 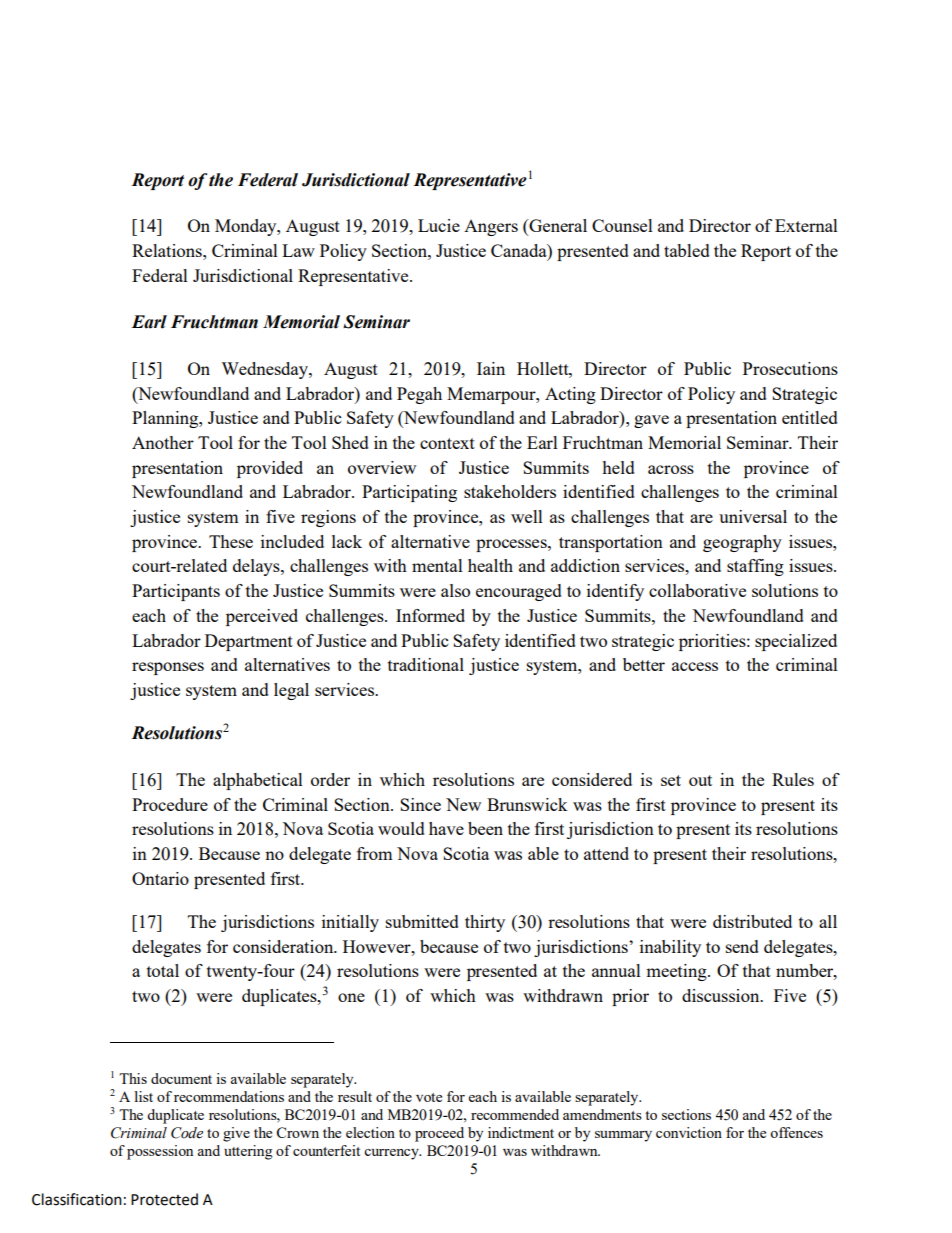 What do you see at coordinates (163, 442) in the screenshot?
I see `Another` at bounding box center [163, 442].
